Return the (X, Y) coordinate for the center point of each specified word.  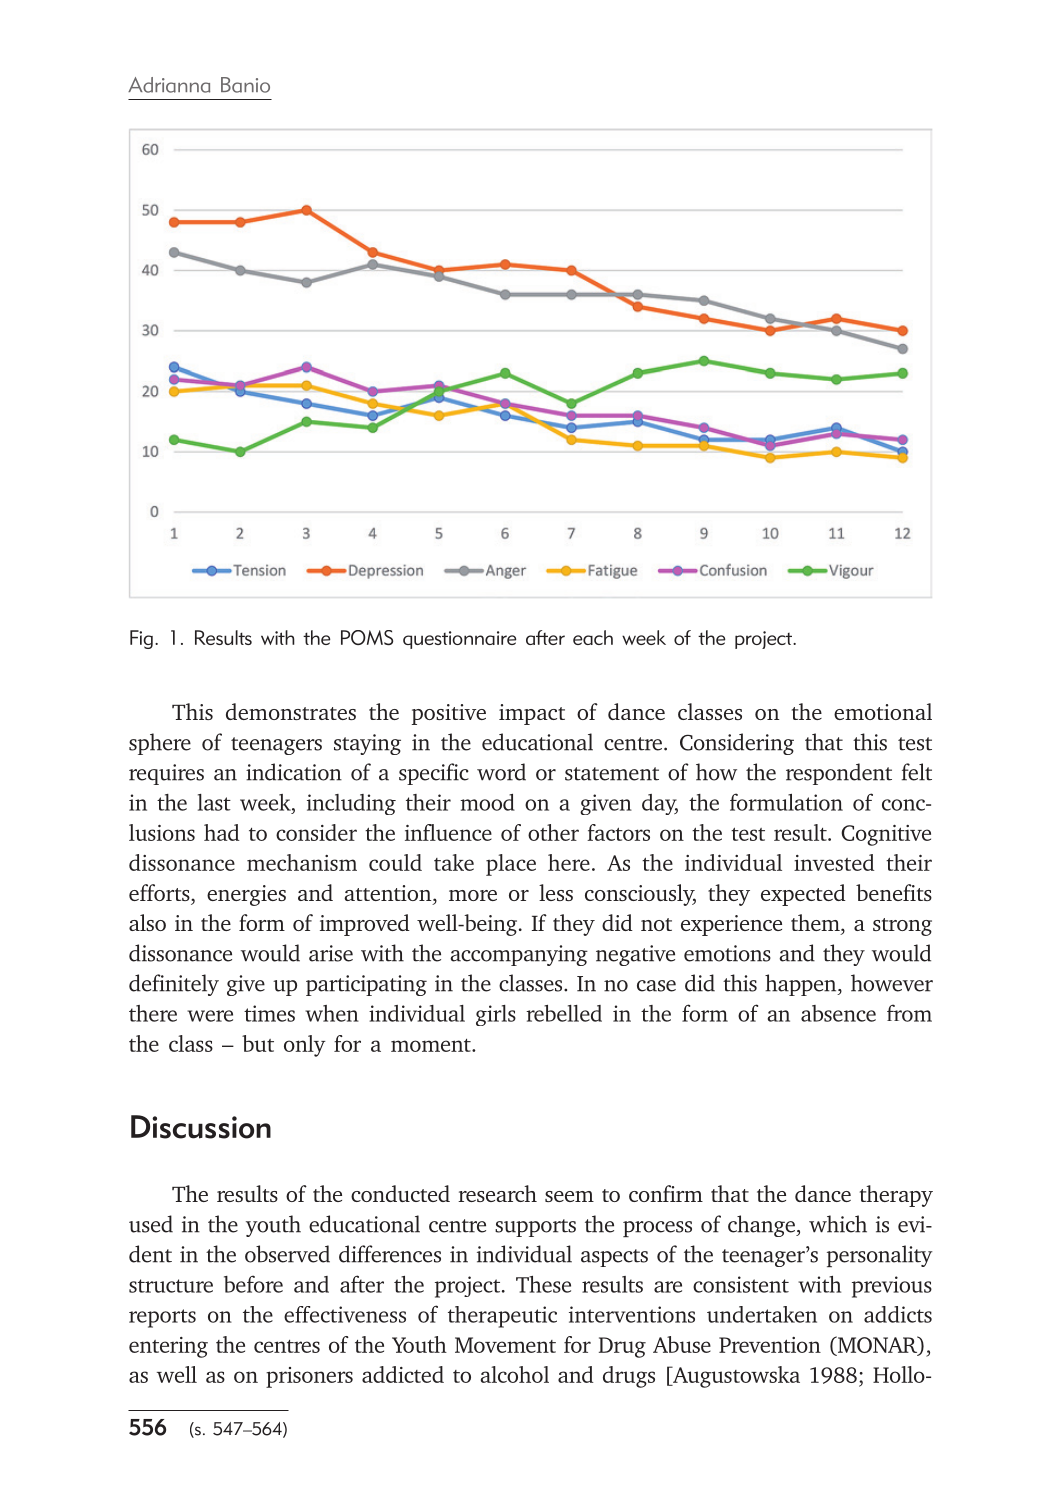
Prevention (770, 1345)
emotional (883, 711)
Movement (505, 1345)
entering (168, 1347)
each (593, 637)
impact (532, 714)
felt (917, 772)
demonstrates (291, 711)
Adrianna (169, 85)
